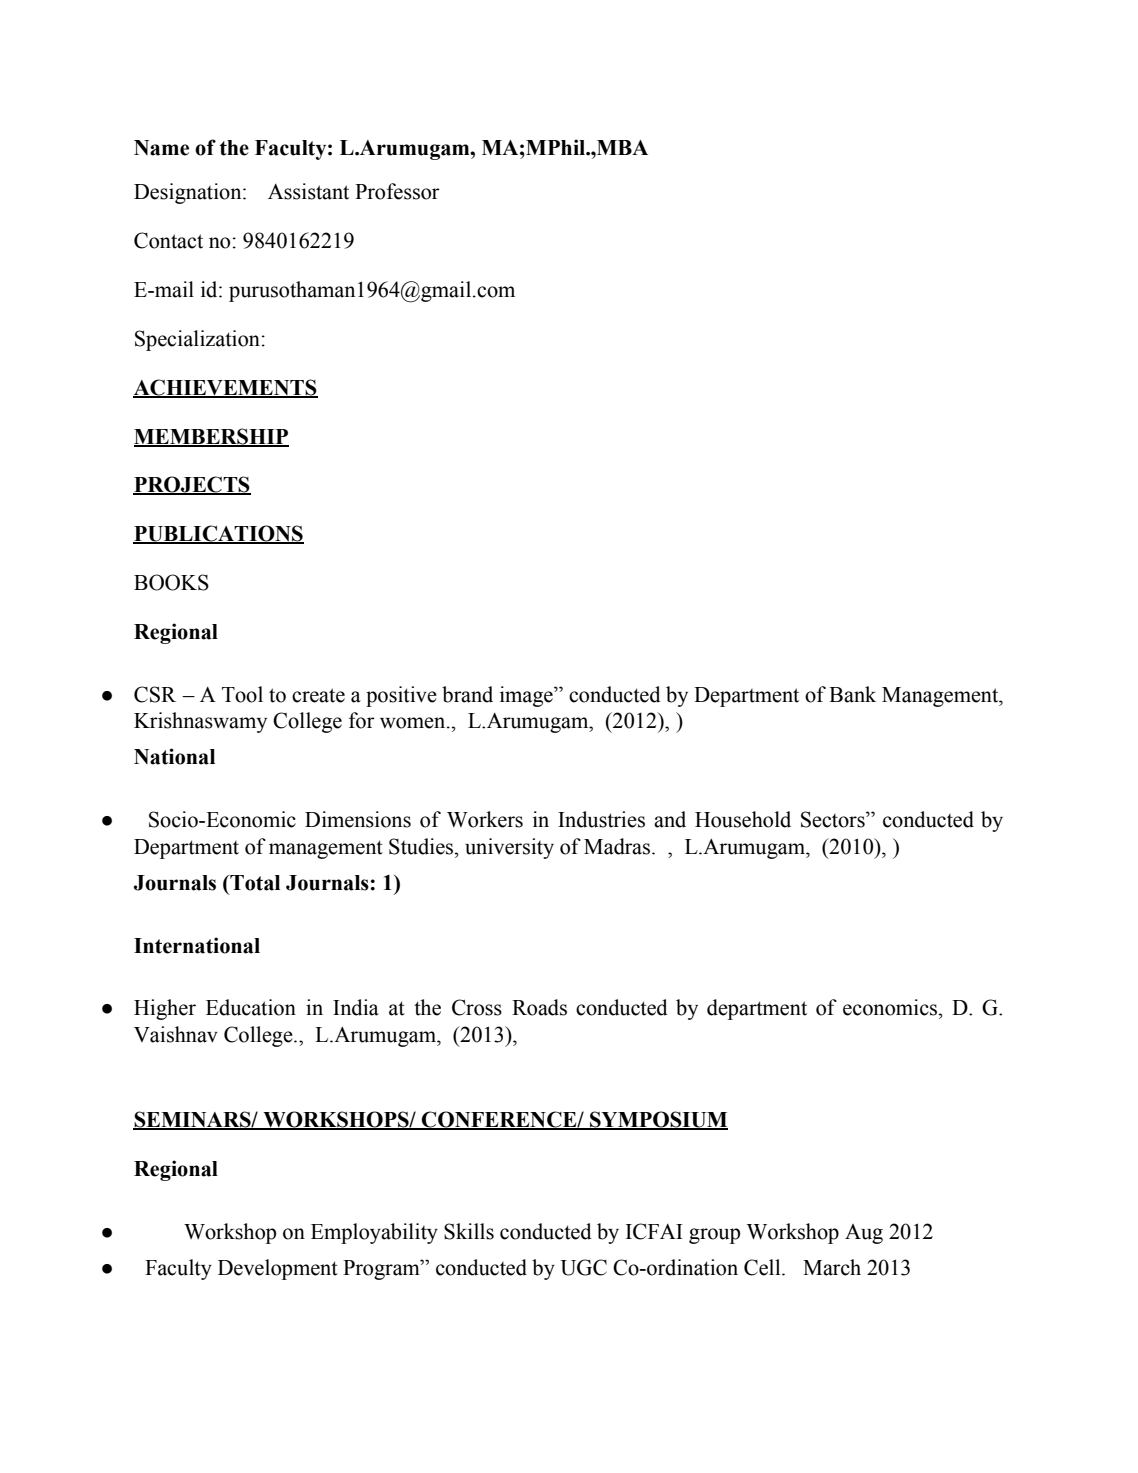 The height and width of the screenshot is (1473, 1138). I want to click on Education, so click(251, 1007).
